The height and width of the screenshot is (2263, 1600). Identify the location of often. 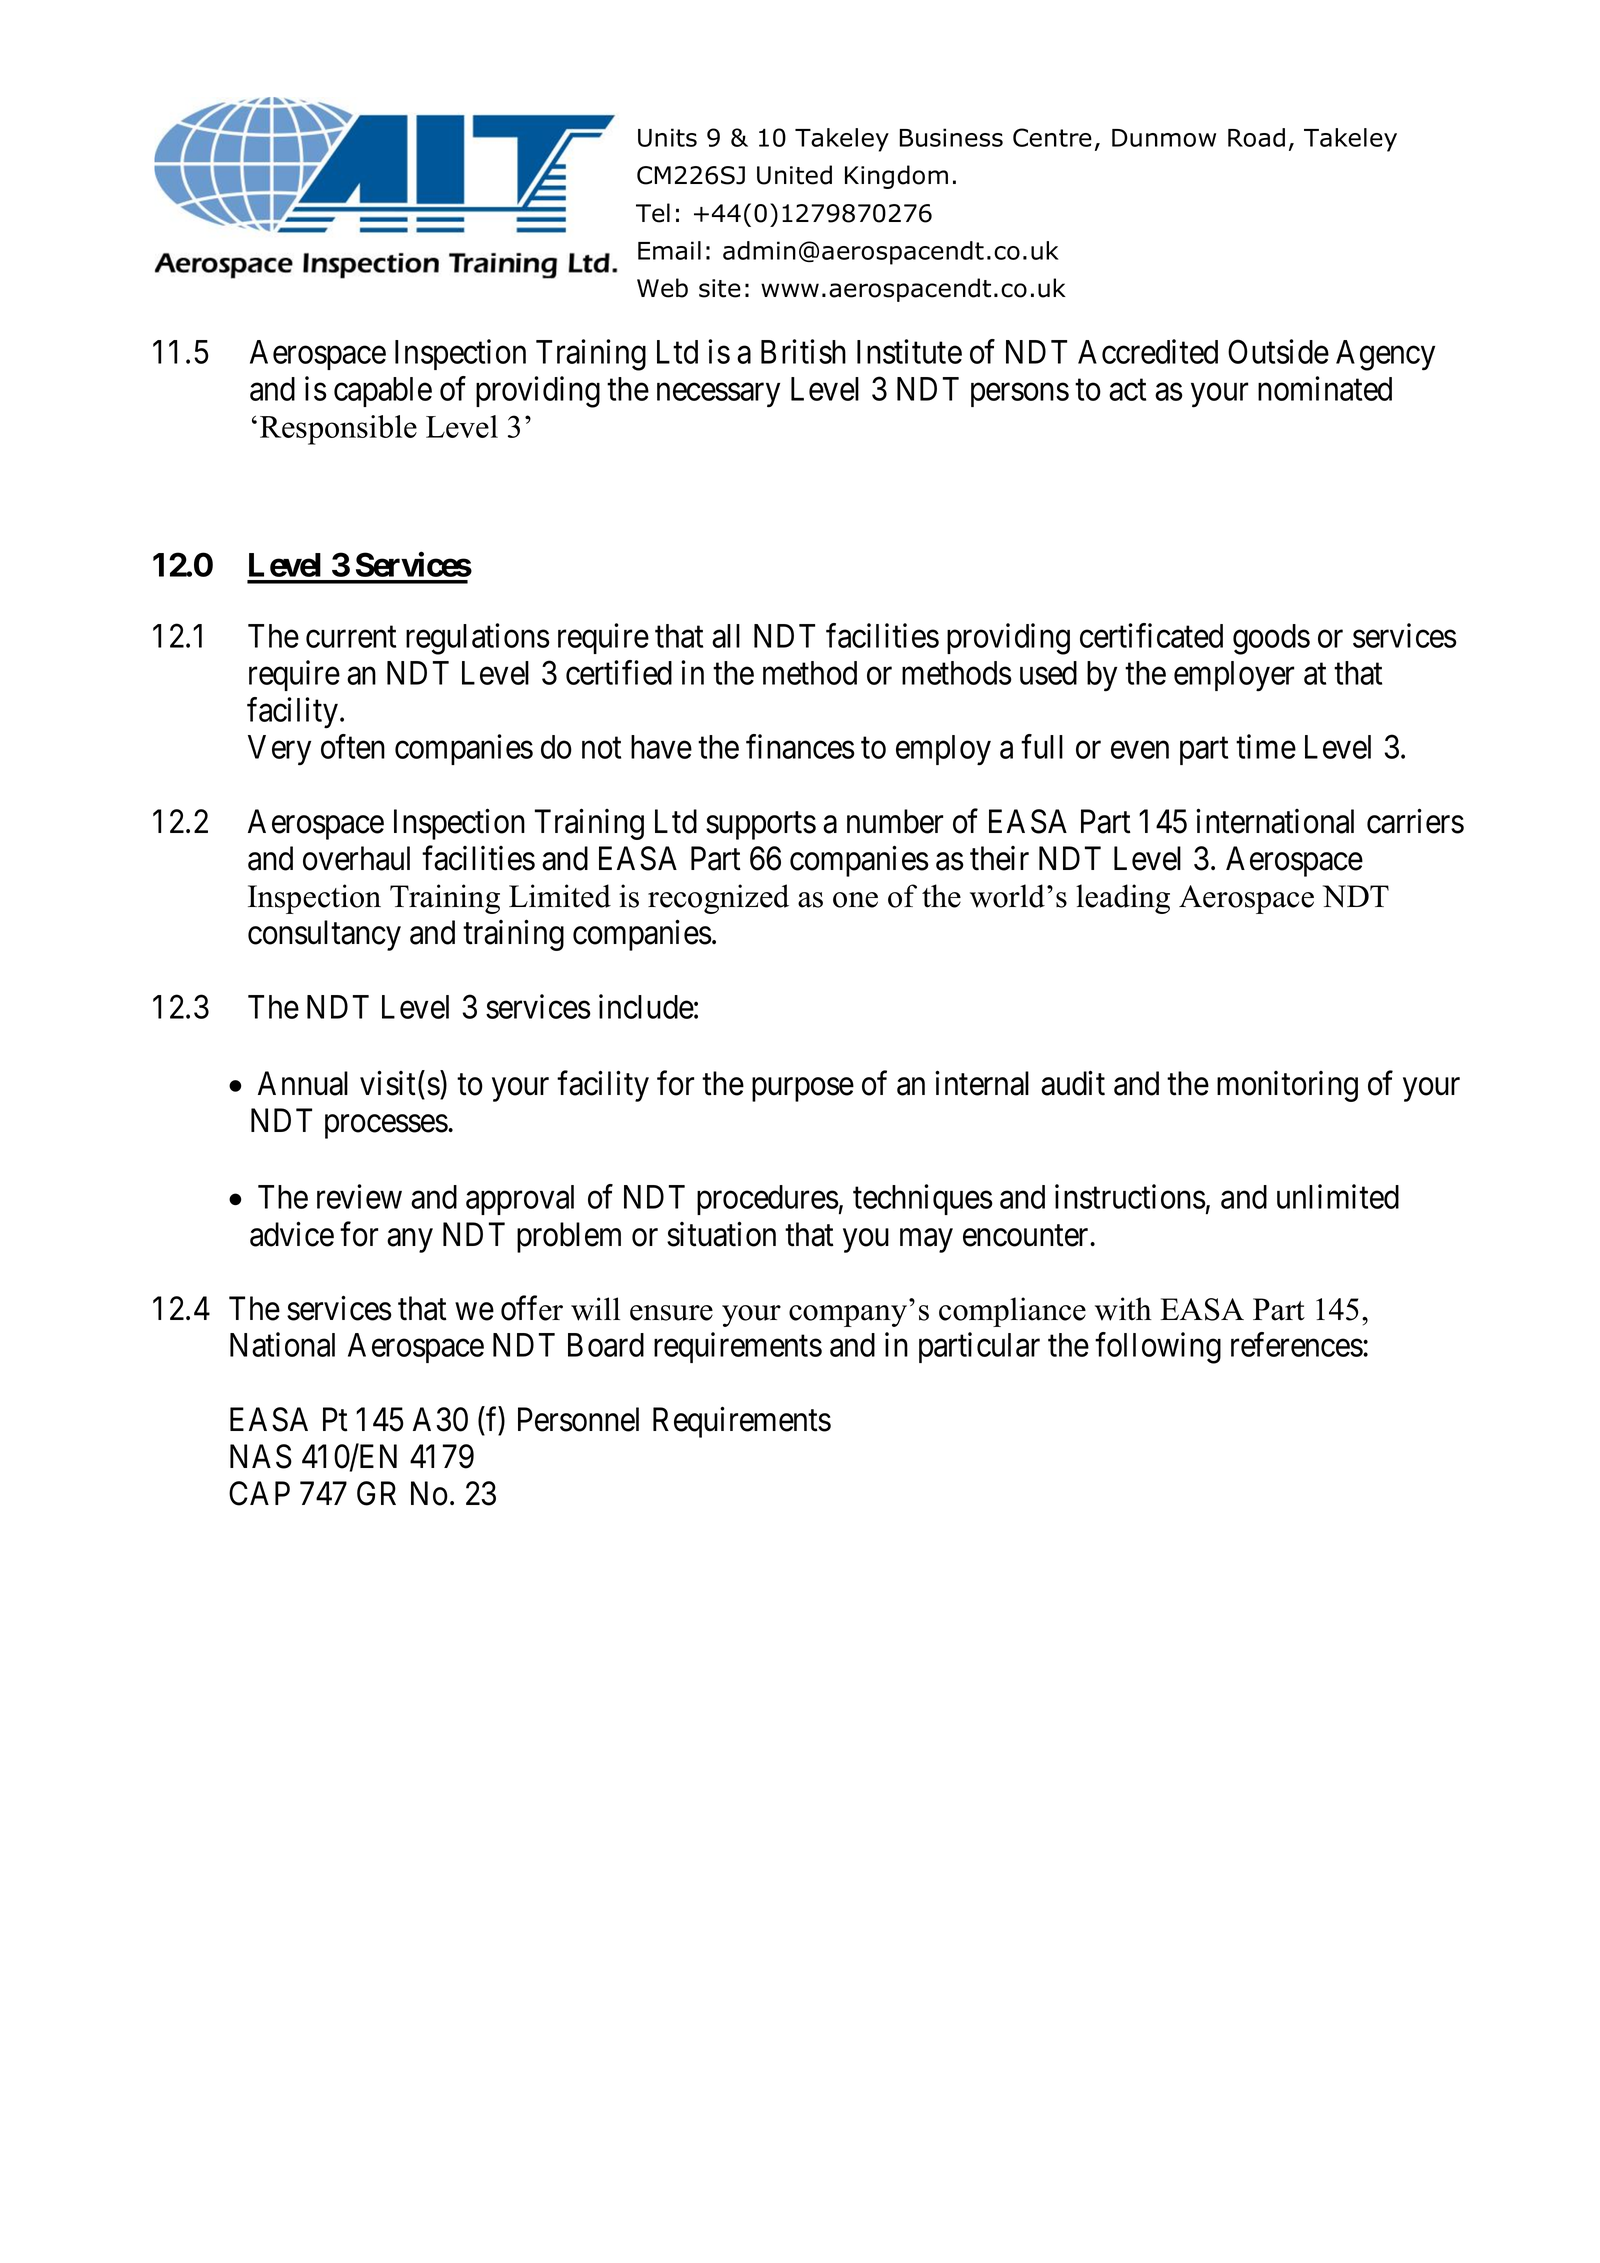
(353, 746).
